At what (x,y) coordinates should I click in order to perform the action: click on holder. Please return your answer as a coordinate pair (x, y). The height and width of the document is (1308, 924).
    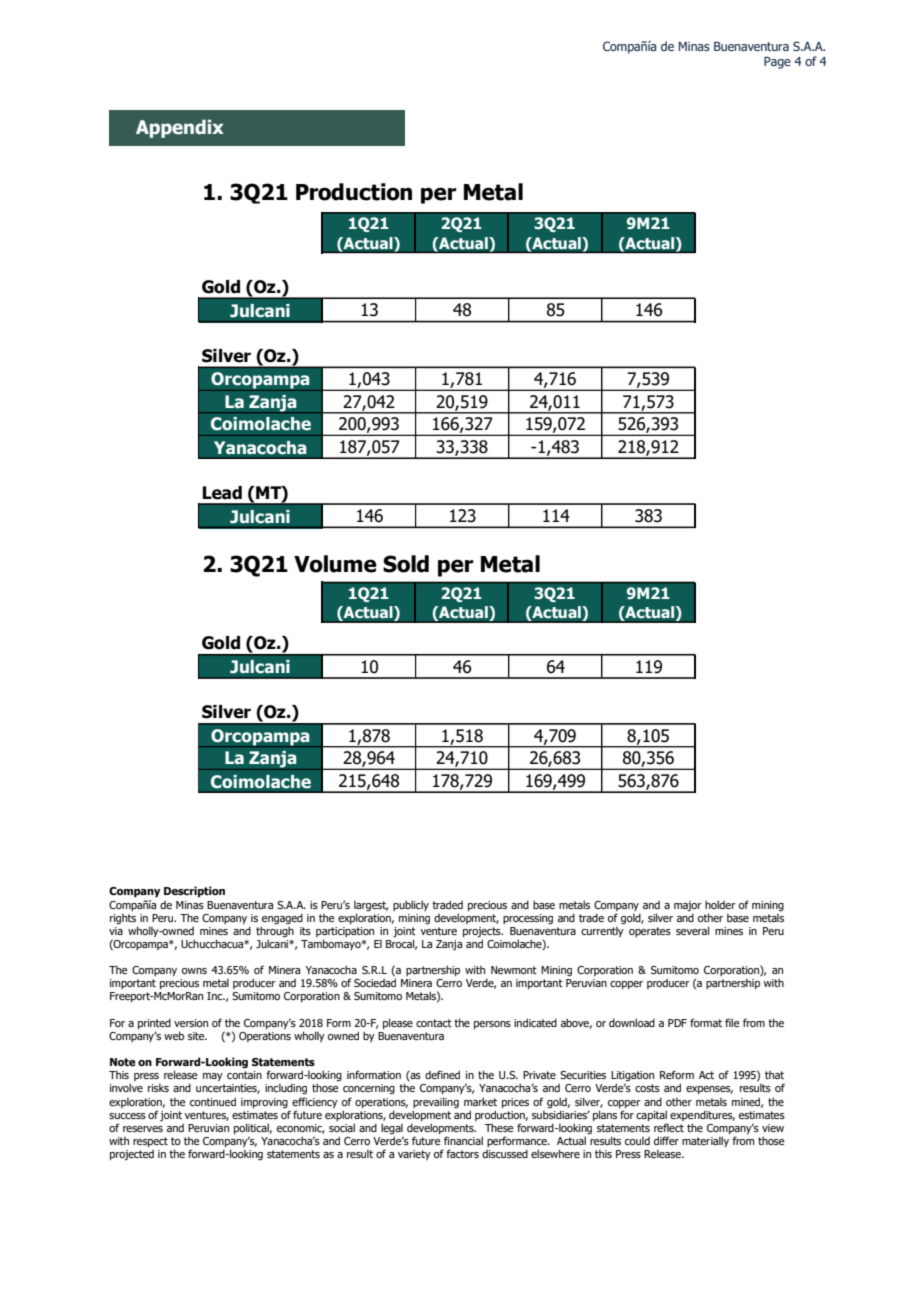
    Looking at the image, I should click on (720, 904).
